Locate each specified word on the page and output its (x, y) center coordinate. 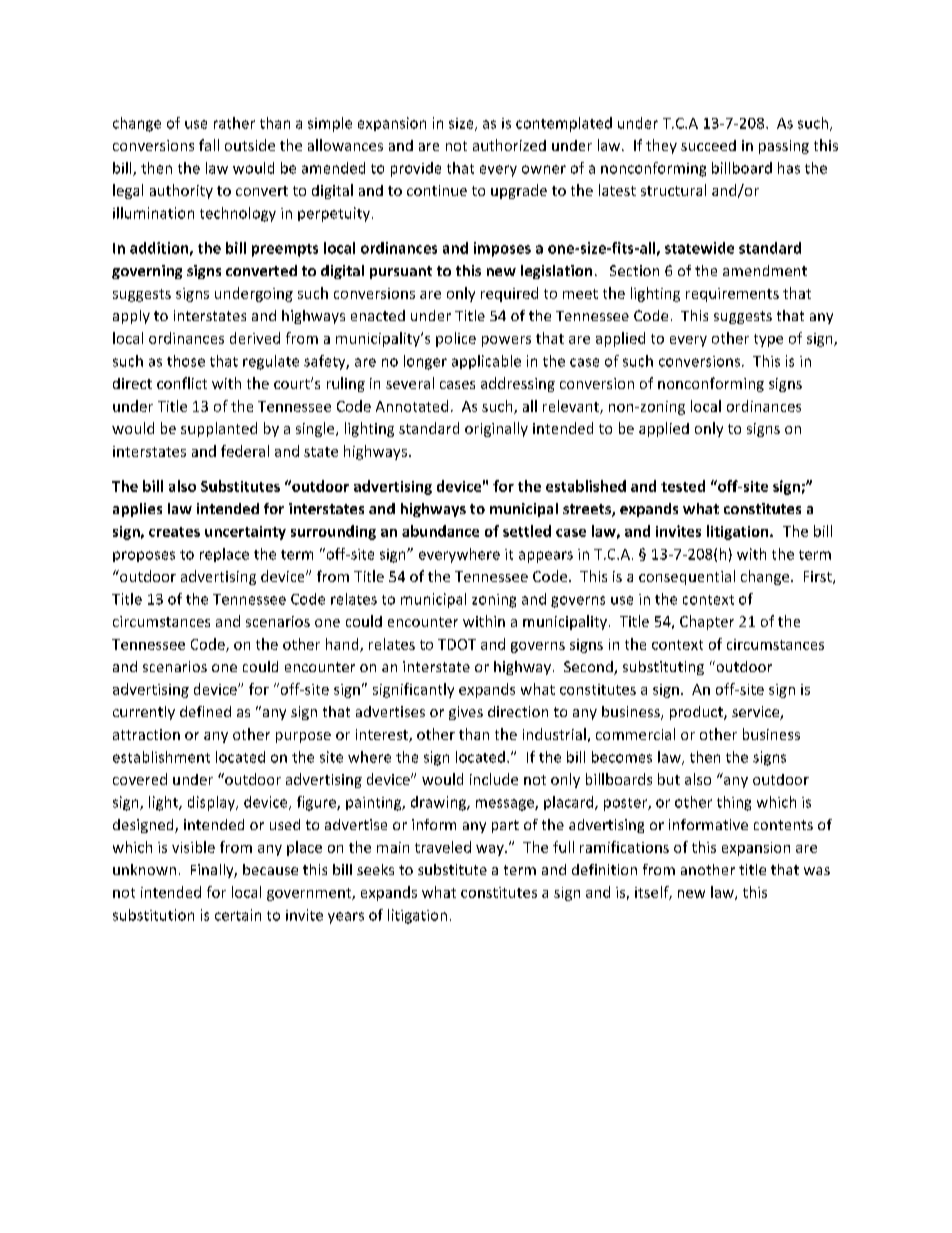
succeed (708, 145)
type (768, 340)
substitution (153, 915)
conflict (182, 383)
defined (205, 711)
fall (209, 145)
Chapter (707, 622)
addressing (518, 384)
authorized (509, 145)
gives (466, 713)
